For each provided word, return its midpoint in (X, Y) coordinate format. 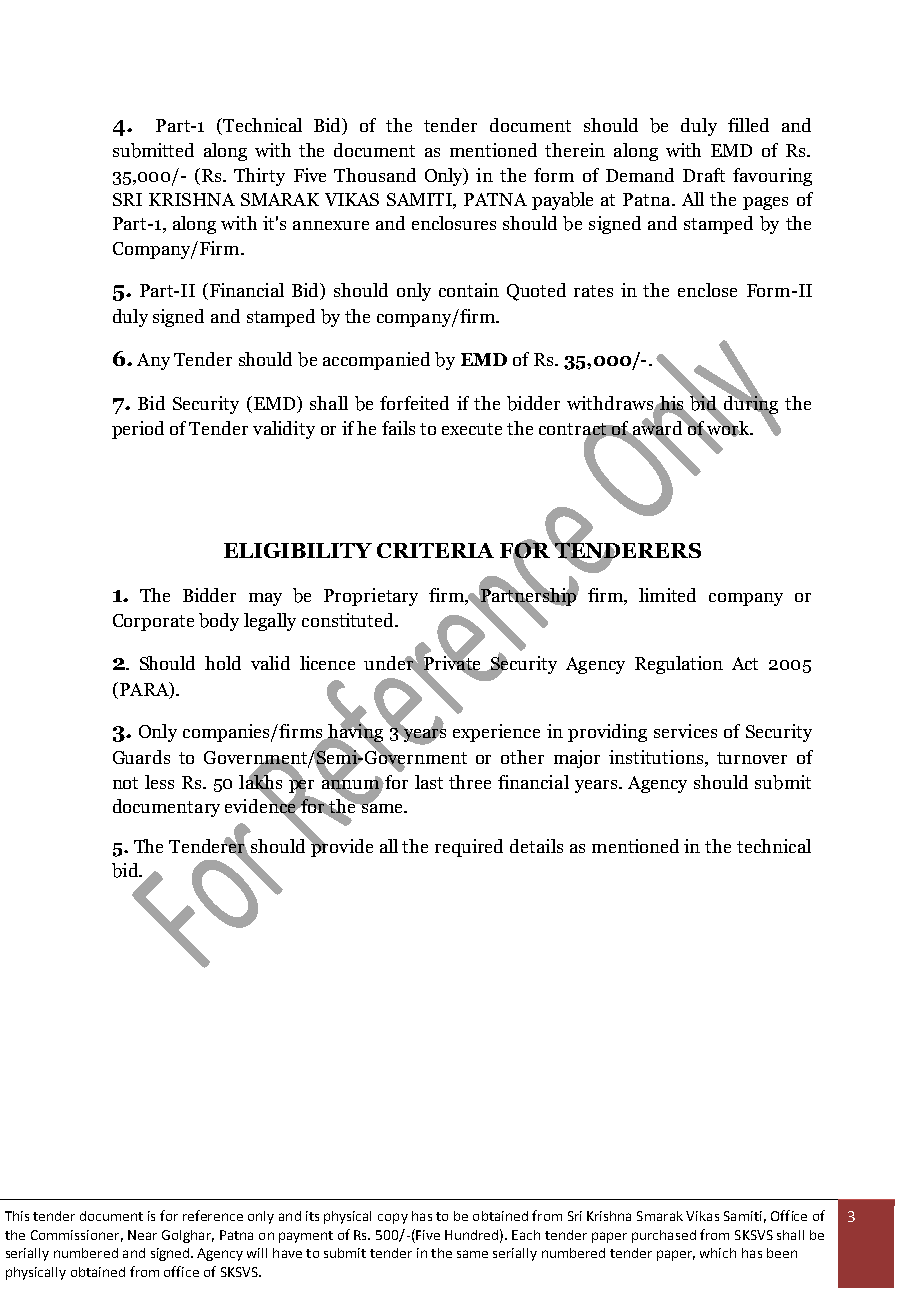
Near (142, 1235)
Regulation (679, 665)
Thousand (375, 175)
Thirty (259, 177)
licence (327, 663)
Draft (704, 175)
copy (393, 1218)
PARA (144, 690)
